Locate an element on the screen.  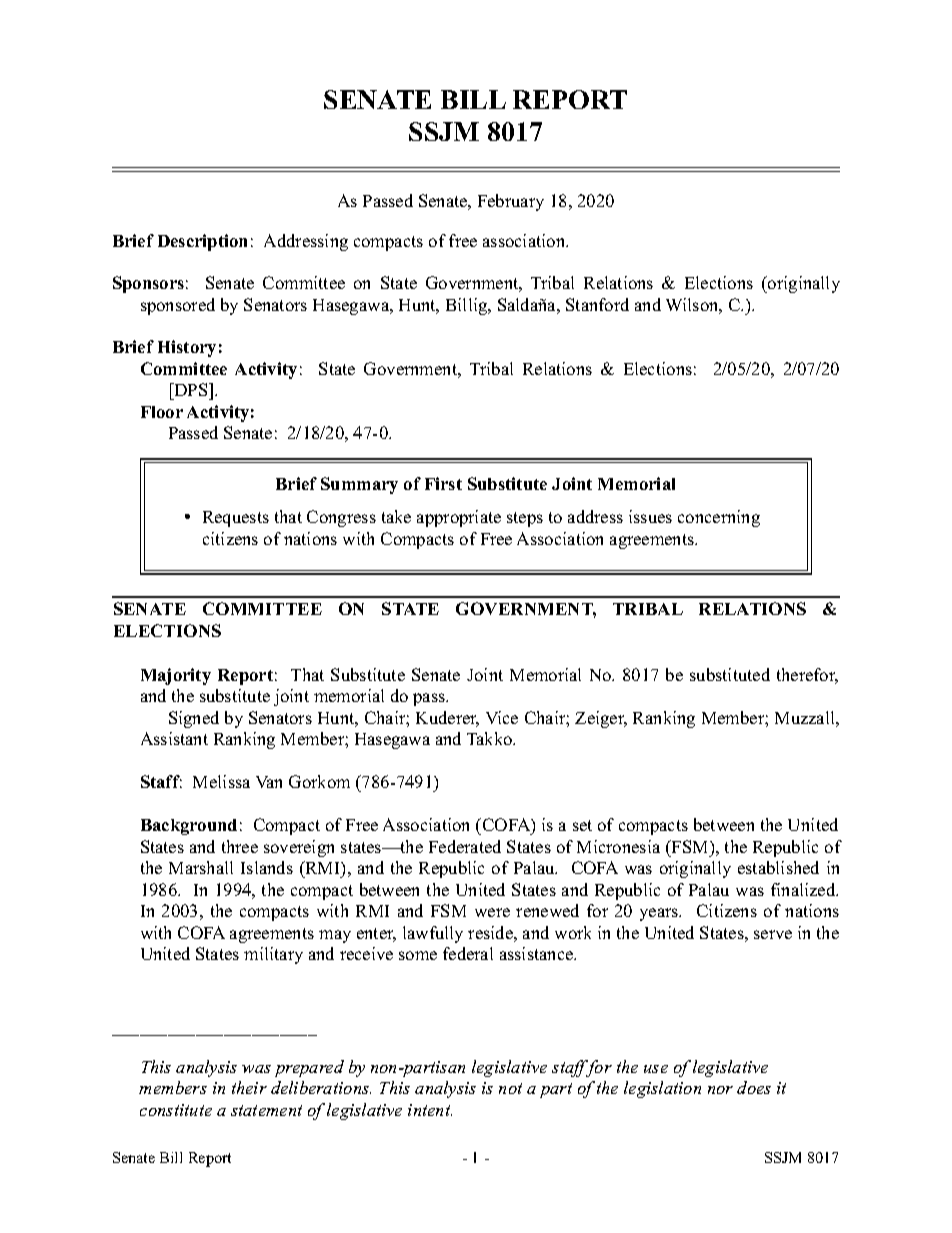
Description is located at coordinates (202, 242).
